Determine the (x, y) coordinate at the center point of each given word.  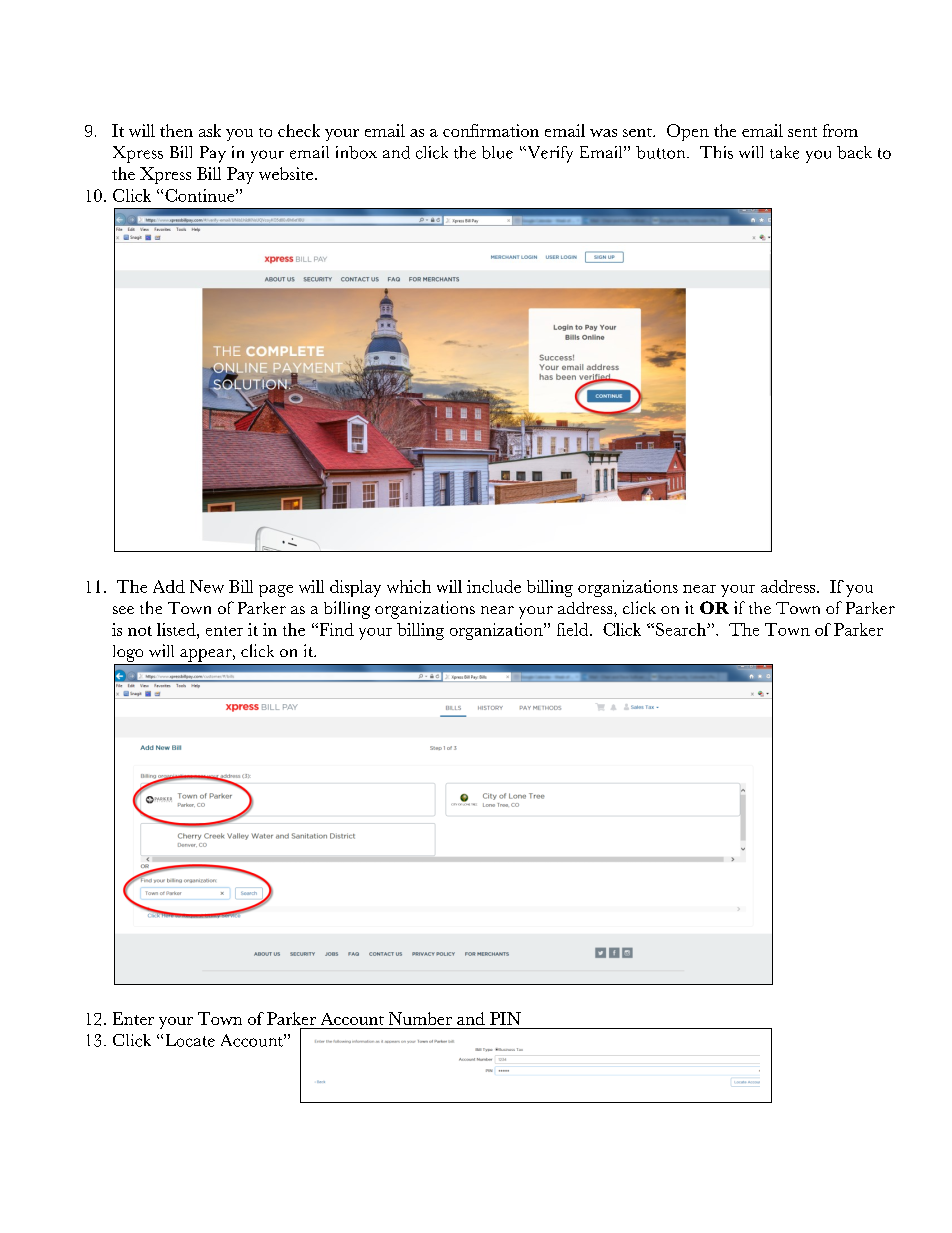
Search (682, 629)
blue (497, 152)
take (784, 152)
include (494, 586)
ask (210, 130)
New (207, 586)
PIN (505, 1018)
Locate (190, 1040)
